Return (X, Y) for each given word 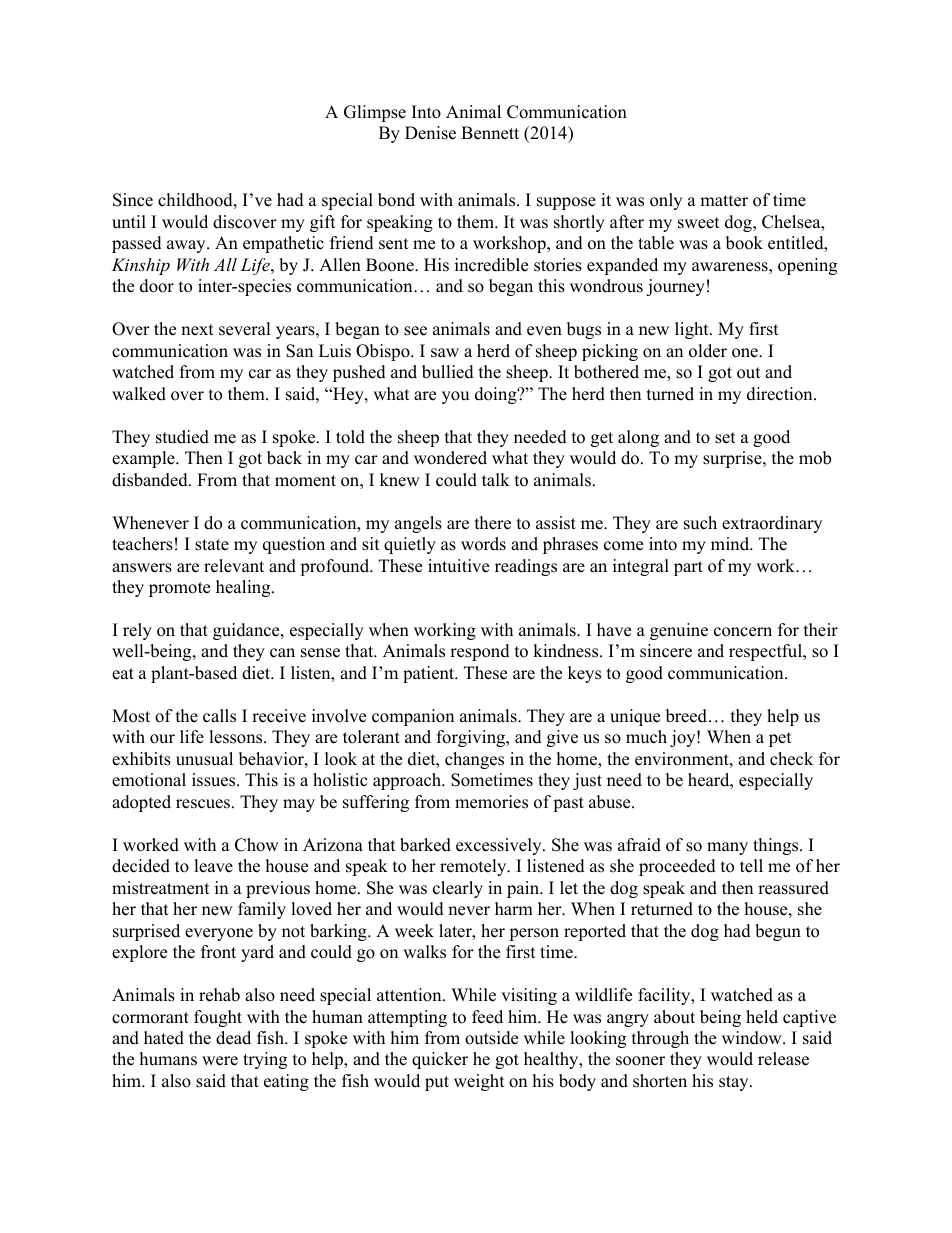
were (220, 1061)
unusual (204, 759)
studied (182, 437)
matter (724, 201)
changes (474, 760)
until (129, 222)
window (753, 1038)
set (725, 438)
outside (491, 1038)
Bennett (490, 133)
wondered (450, 458)
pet (780, 739)
